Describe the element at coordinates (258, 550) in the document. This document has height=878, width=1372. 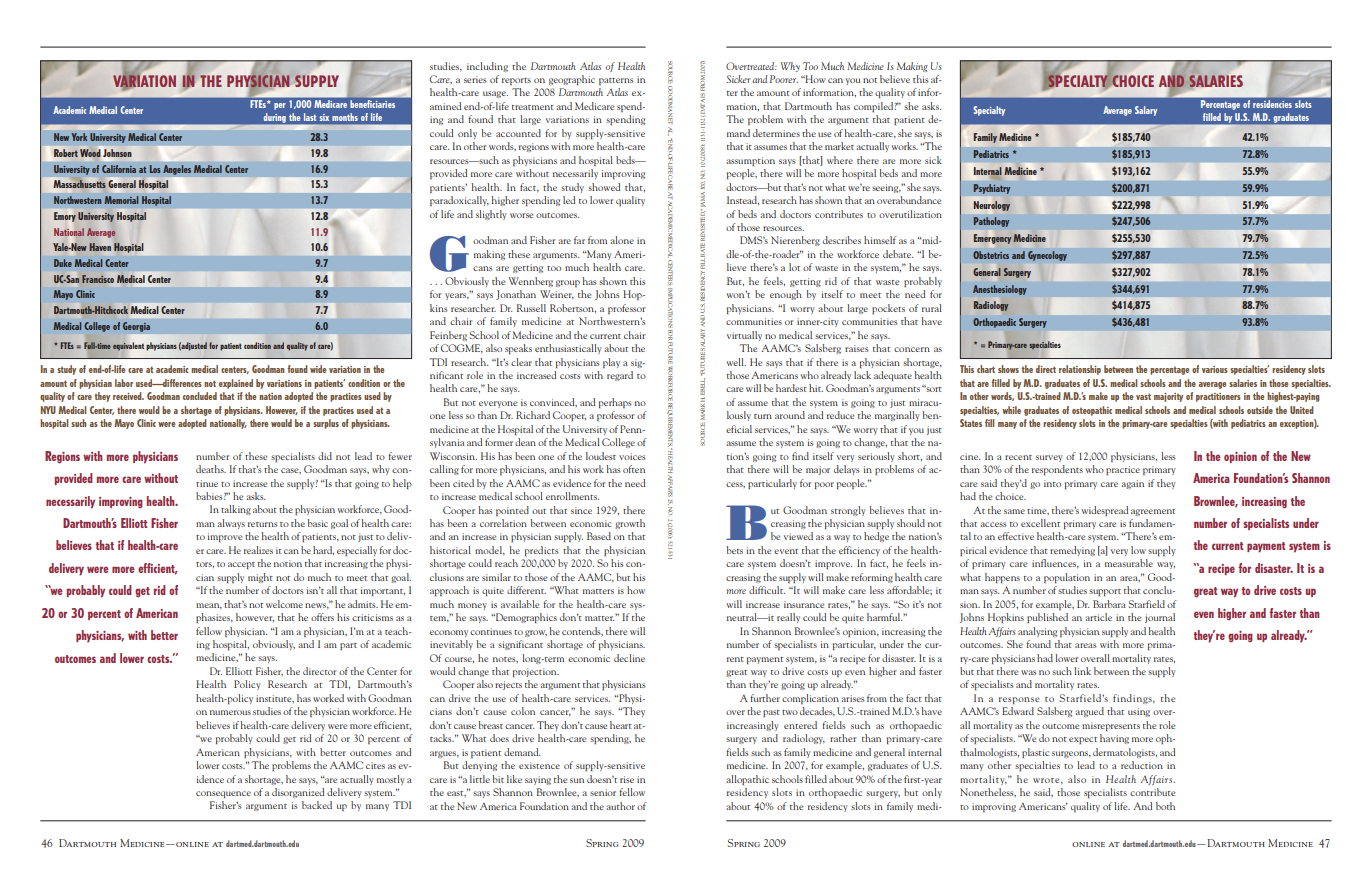
I see `realizes` at that location.
